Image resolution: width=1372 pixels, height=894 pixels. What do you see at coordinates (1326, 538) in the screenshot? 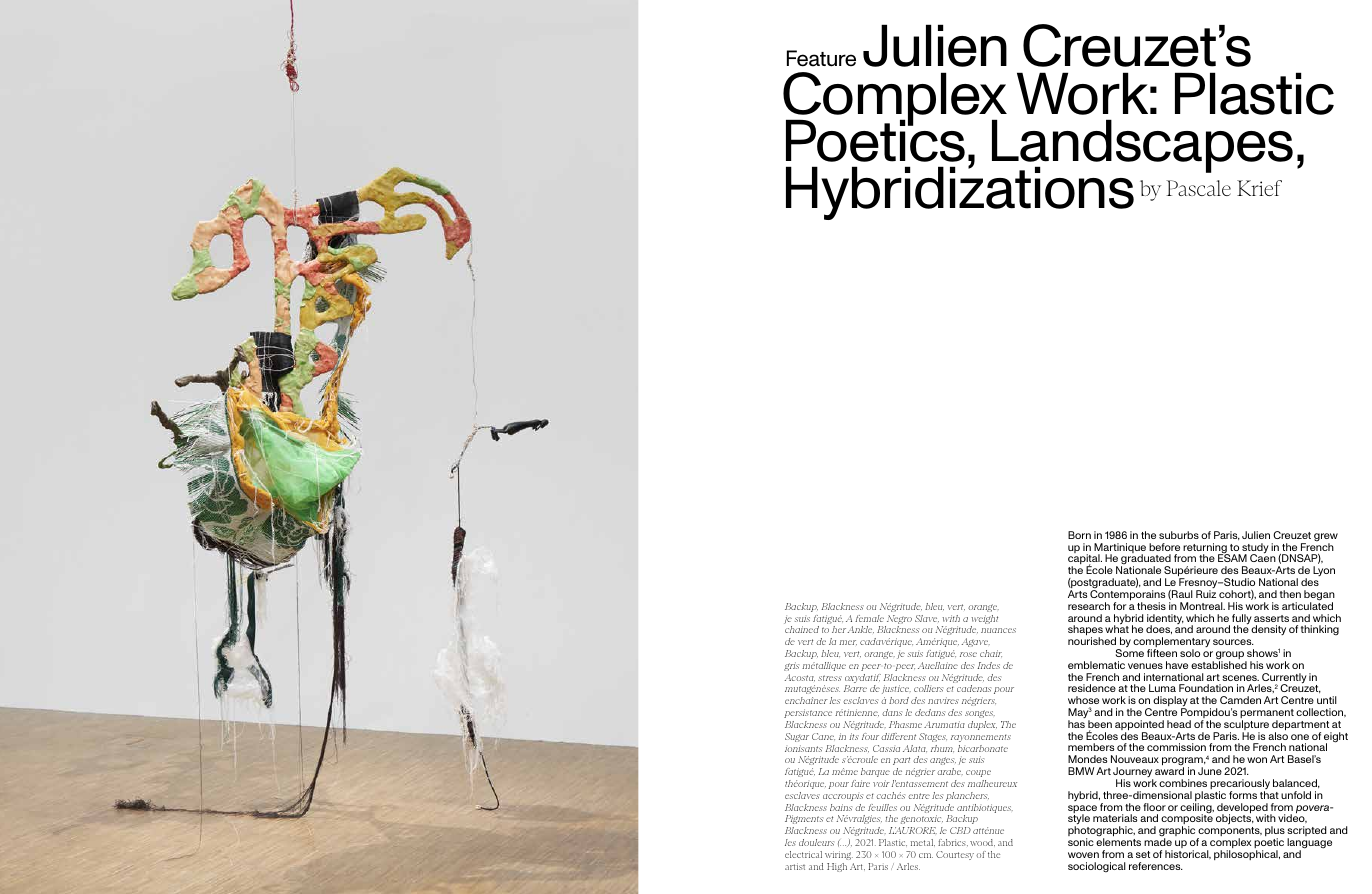
I see `grew` at bounding box center [1326, 538].
